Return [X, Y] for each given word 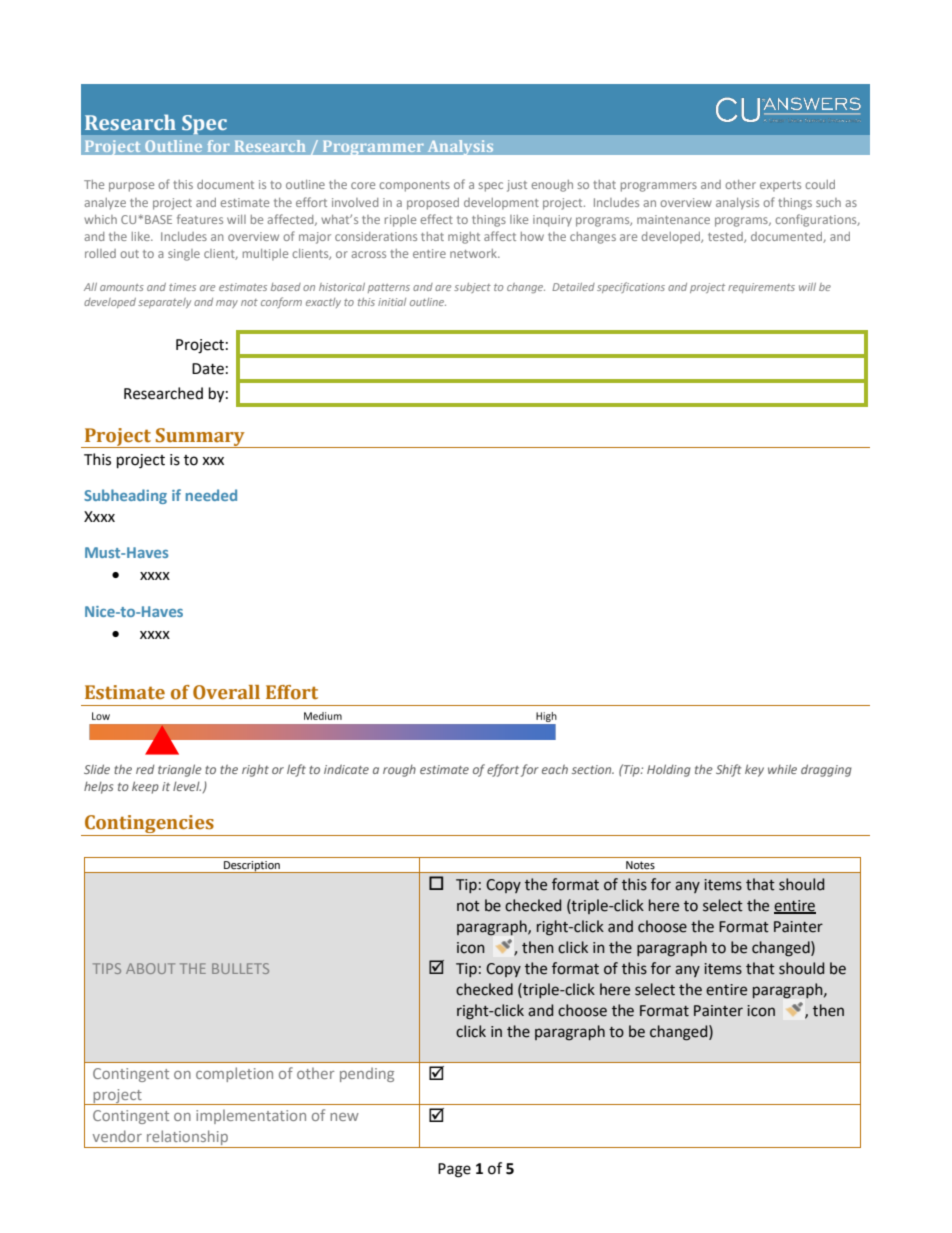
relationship [187, 1139]
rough [399, 771]
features [200, 219]
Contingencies [149, 825]
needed [211, 495]
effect [436, 219]
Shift [729, 770]
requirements [761, 288]
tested [726, 237]
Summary [200, 438]
